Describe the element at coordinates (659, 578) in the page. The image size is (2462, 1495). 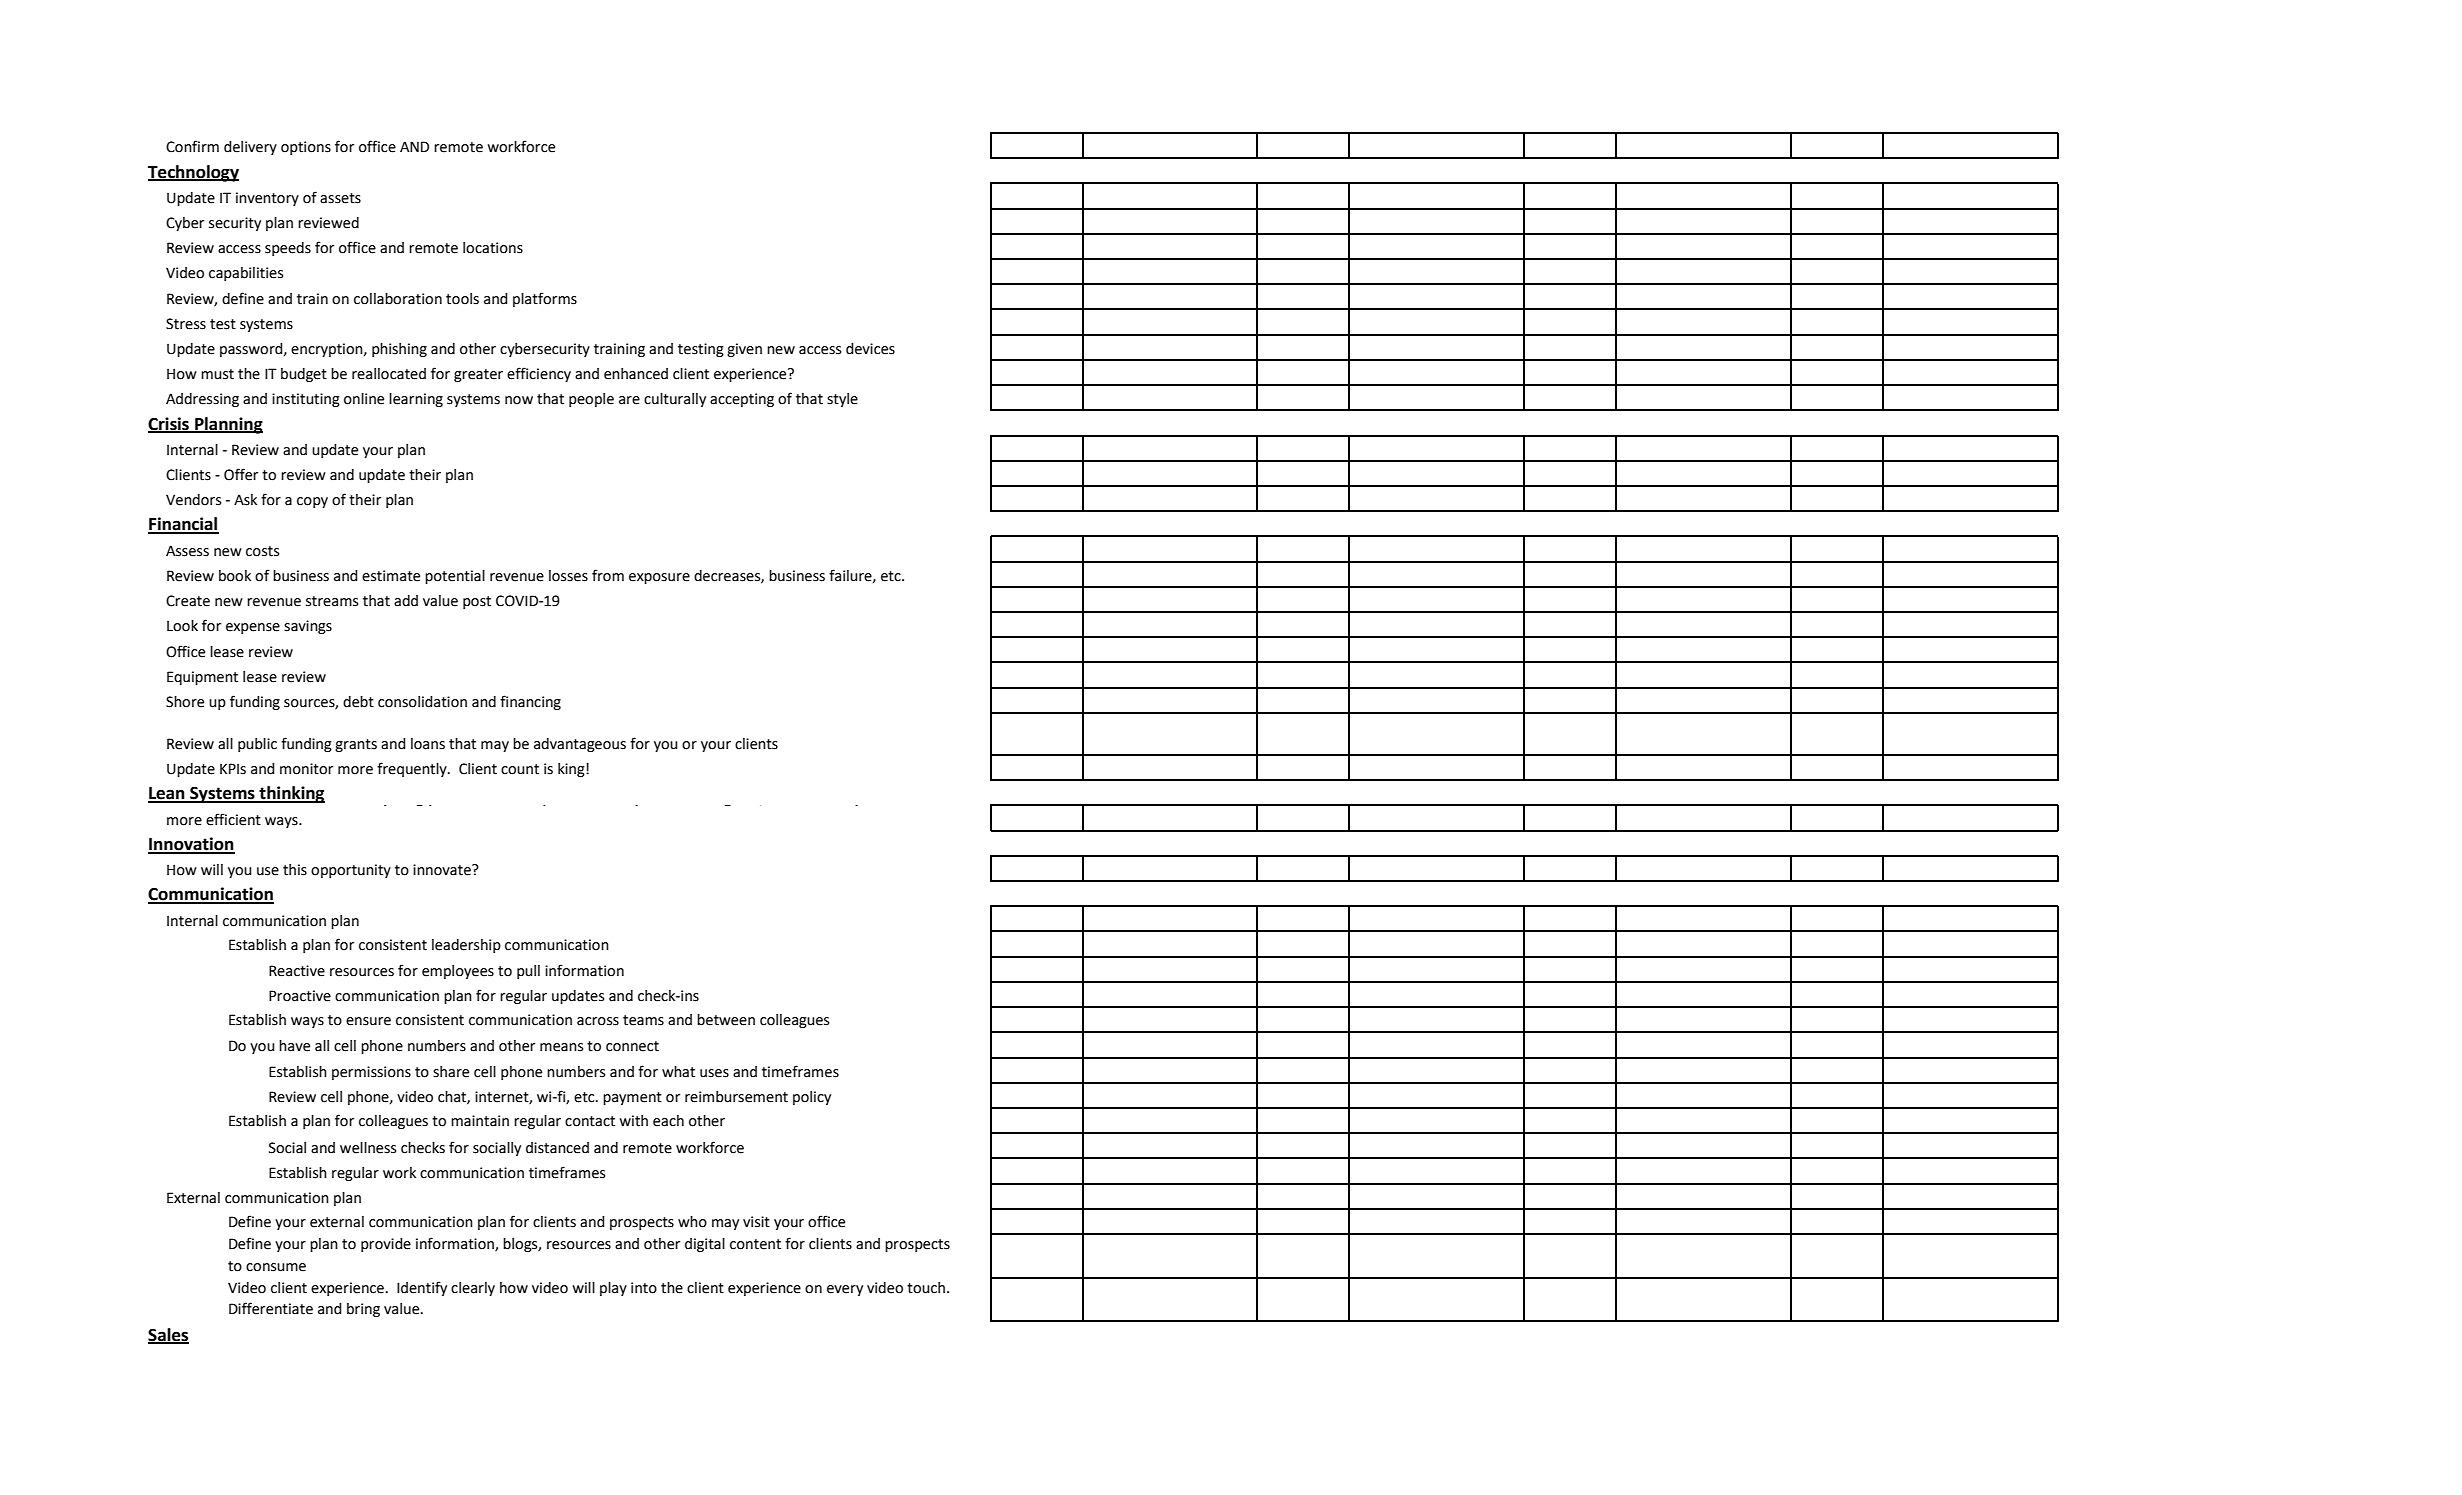
I see `exposure` at that location.
